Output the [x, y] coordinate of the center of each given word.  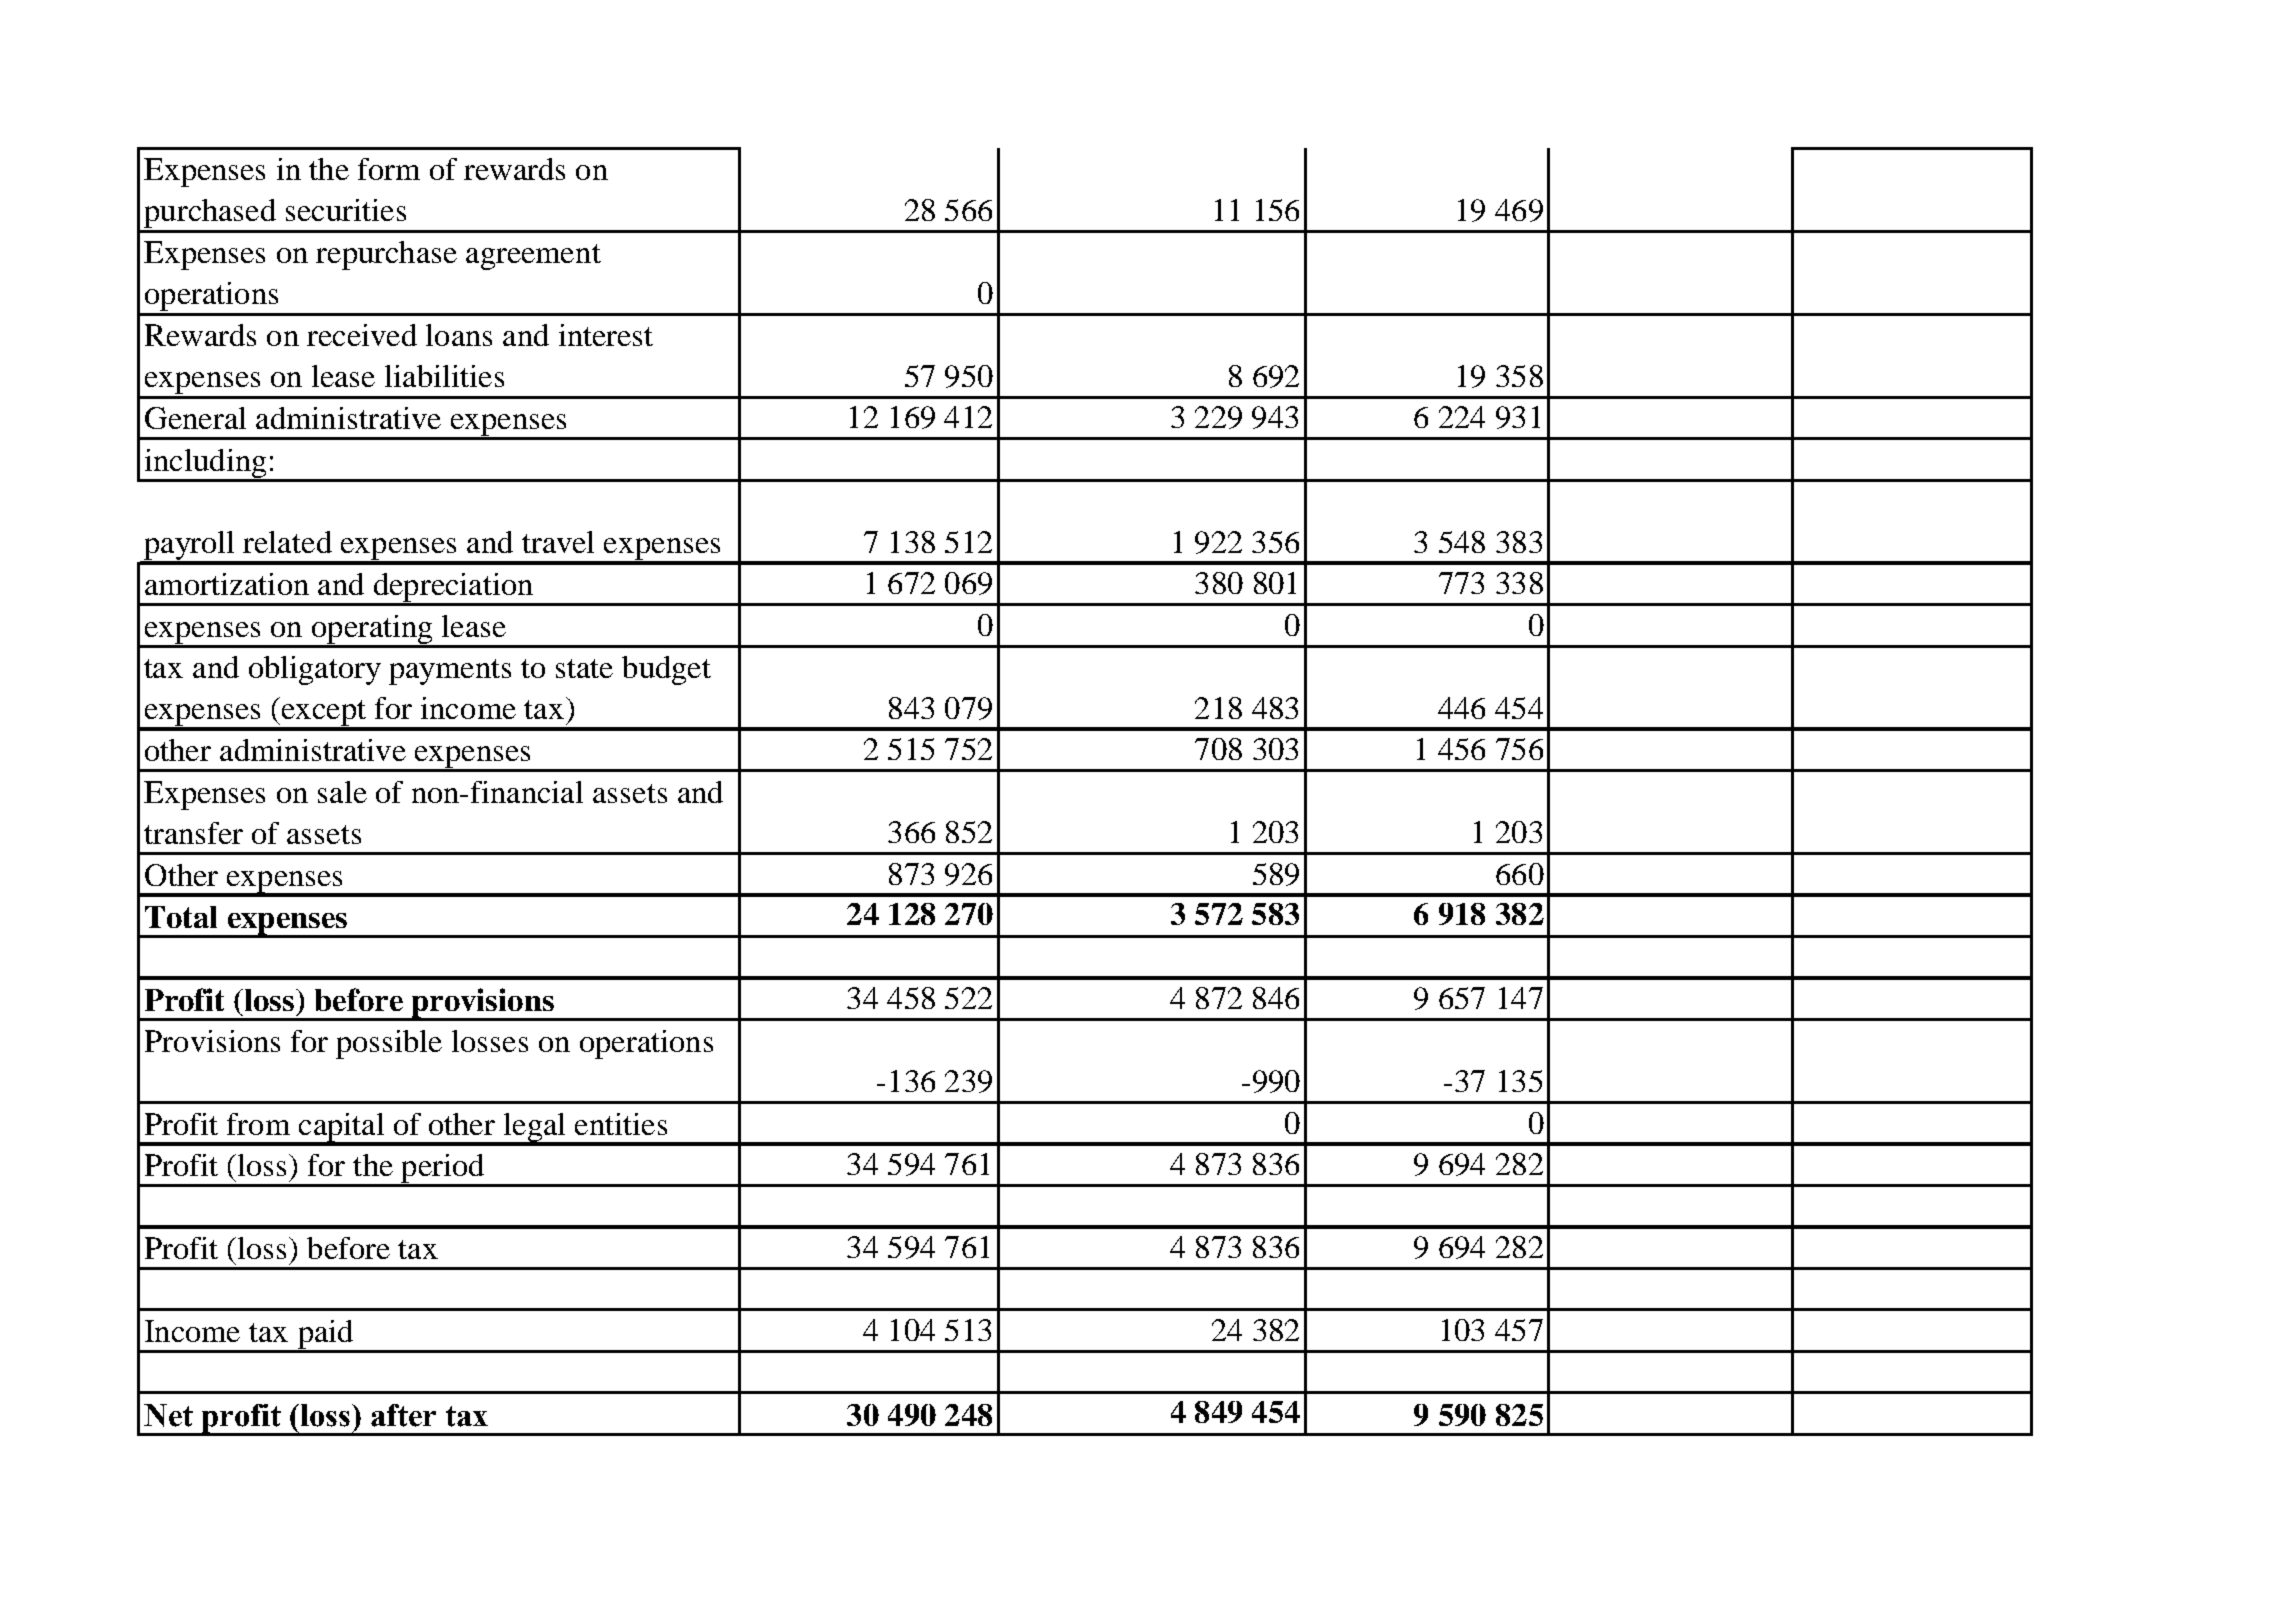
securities [346, 210]
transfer [193, 833]
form [389, 169]
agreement [533, 257]
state [584, 668]
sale [342, 792]
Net [168, 1415]
